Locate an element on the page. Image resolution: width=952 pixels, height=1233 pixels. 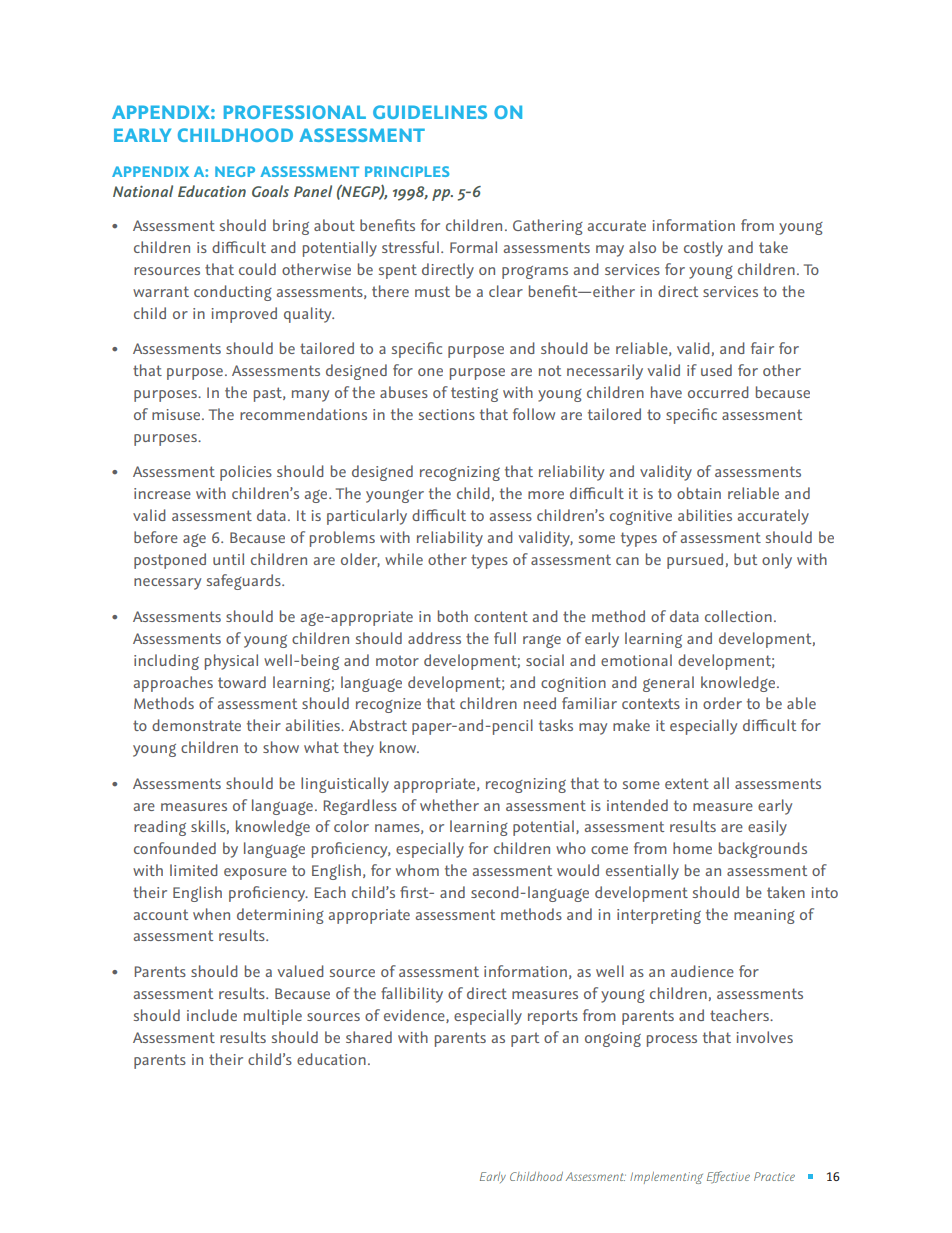
physical is located at coordinates (231, 662).
